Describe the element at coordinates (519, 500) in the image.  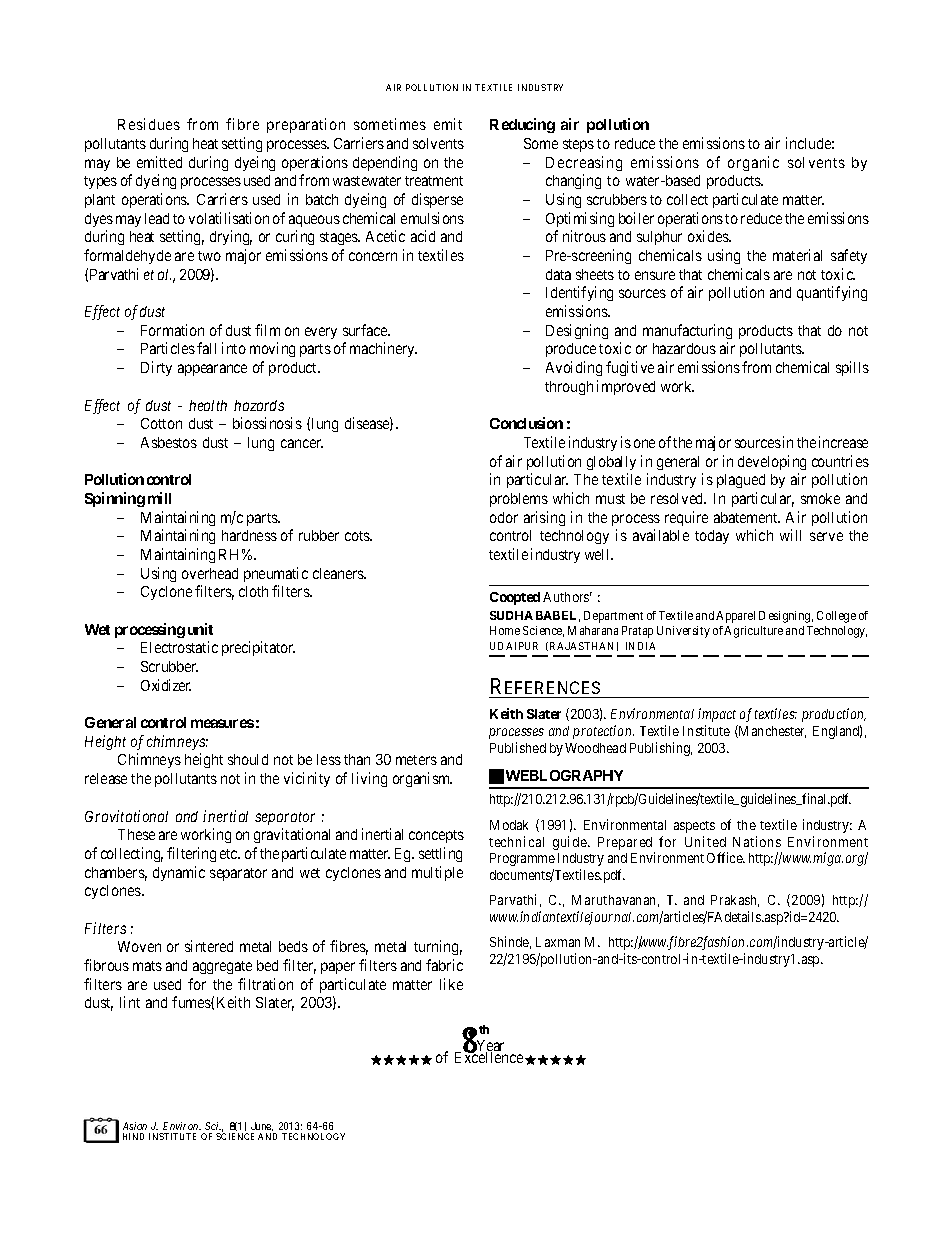
I see `problems` at that location.
